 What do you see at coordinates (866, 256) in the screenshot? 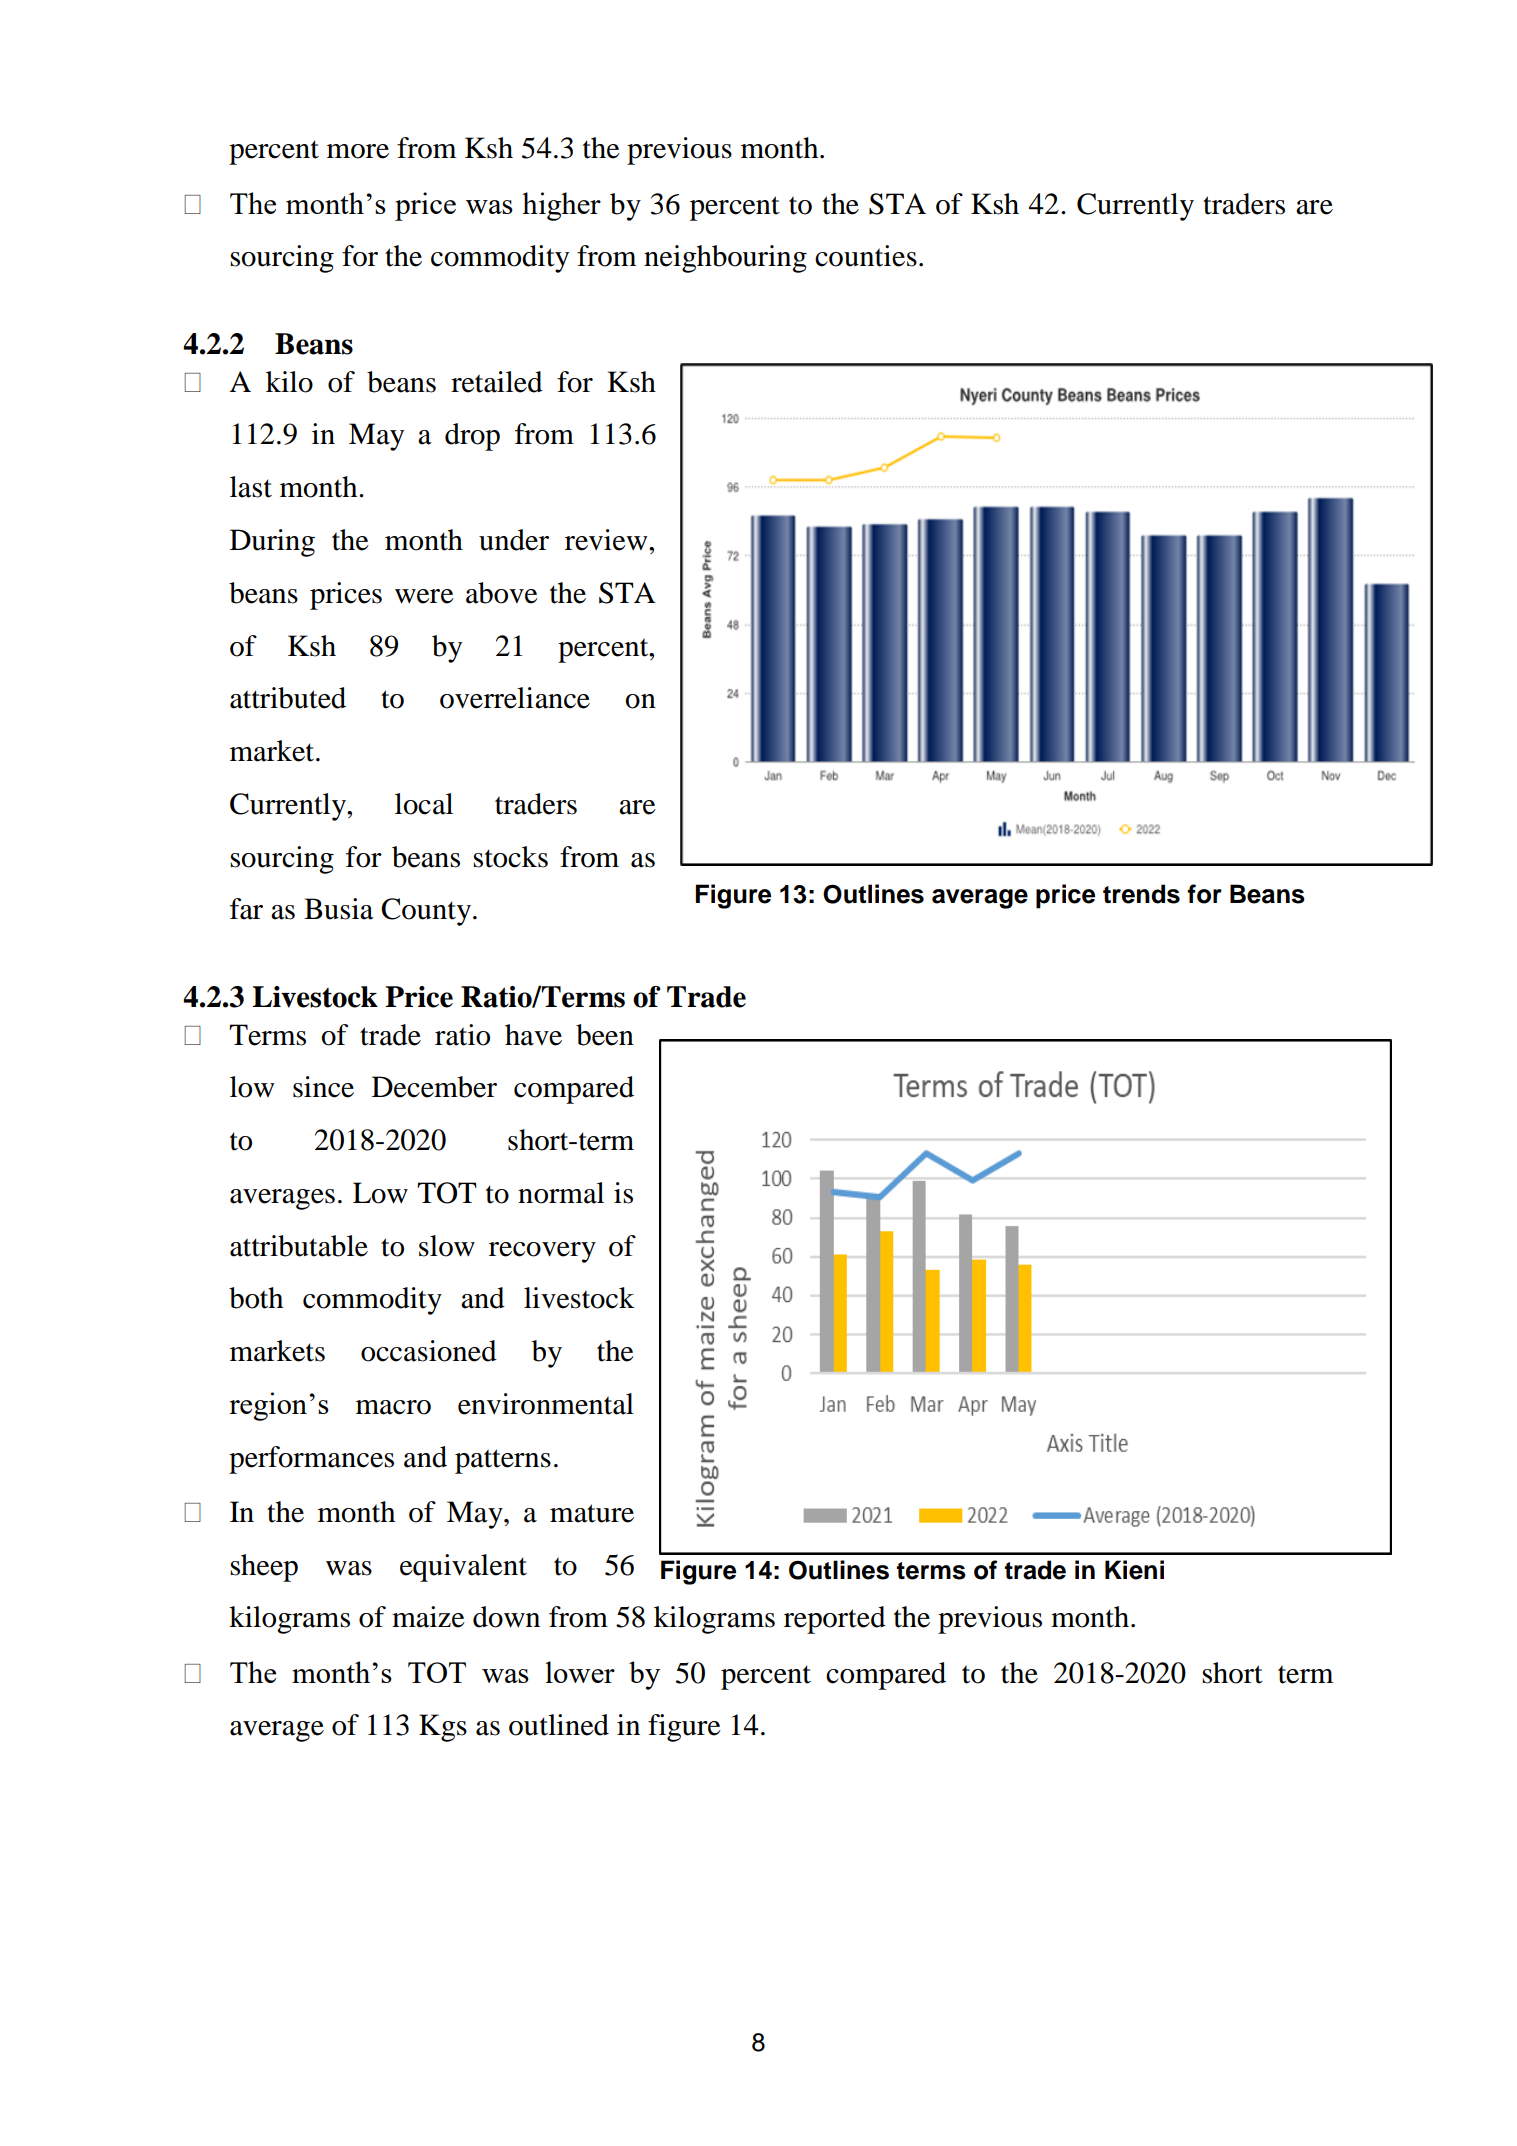
I see `counties` at bounding box center [866, 256].
